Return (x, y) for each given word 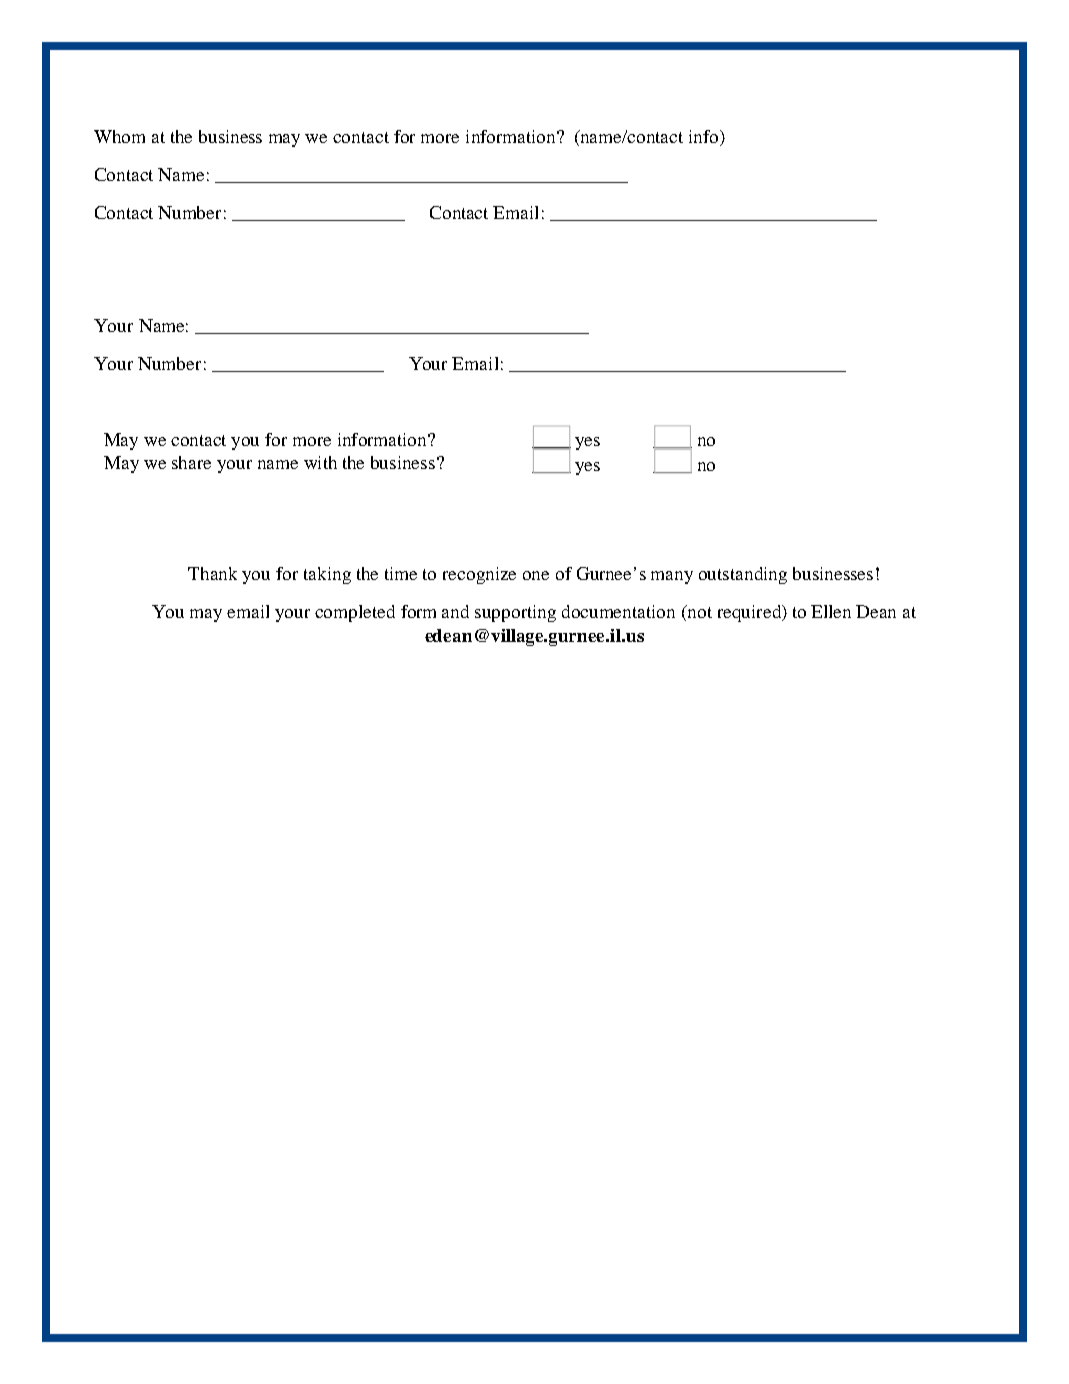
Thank (212, 573)
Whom (119, 136)
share (191, 462)
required (750, 613)
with (320, 462)
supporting (515, 613)
